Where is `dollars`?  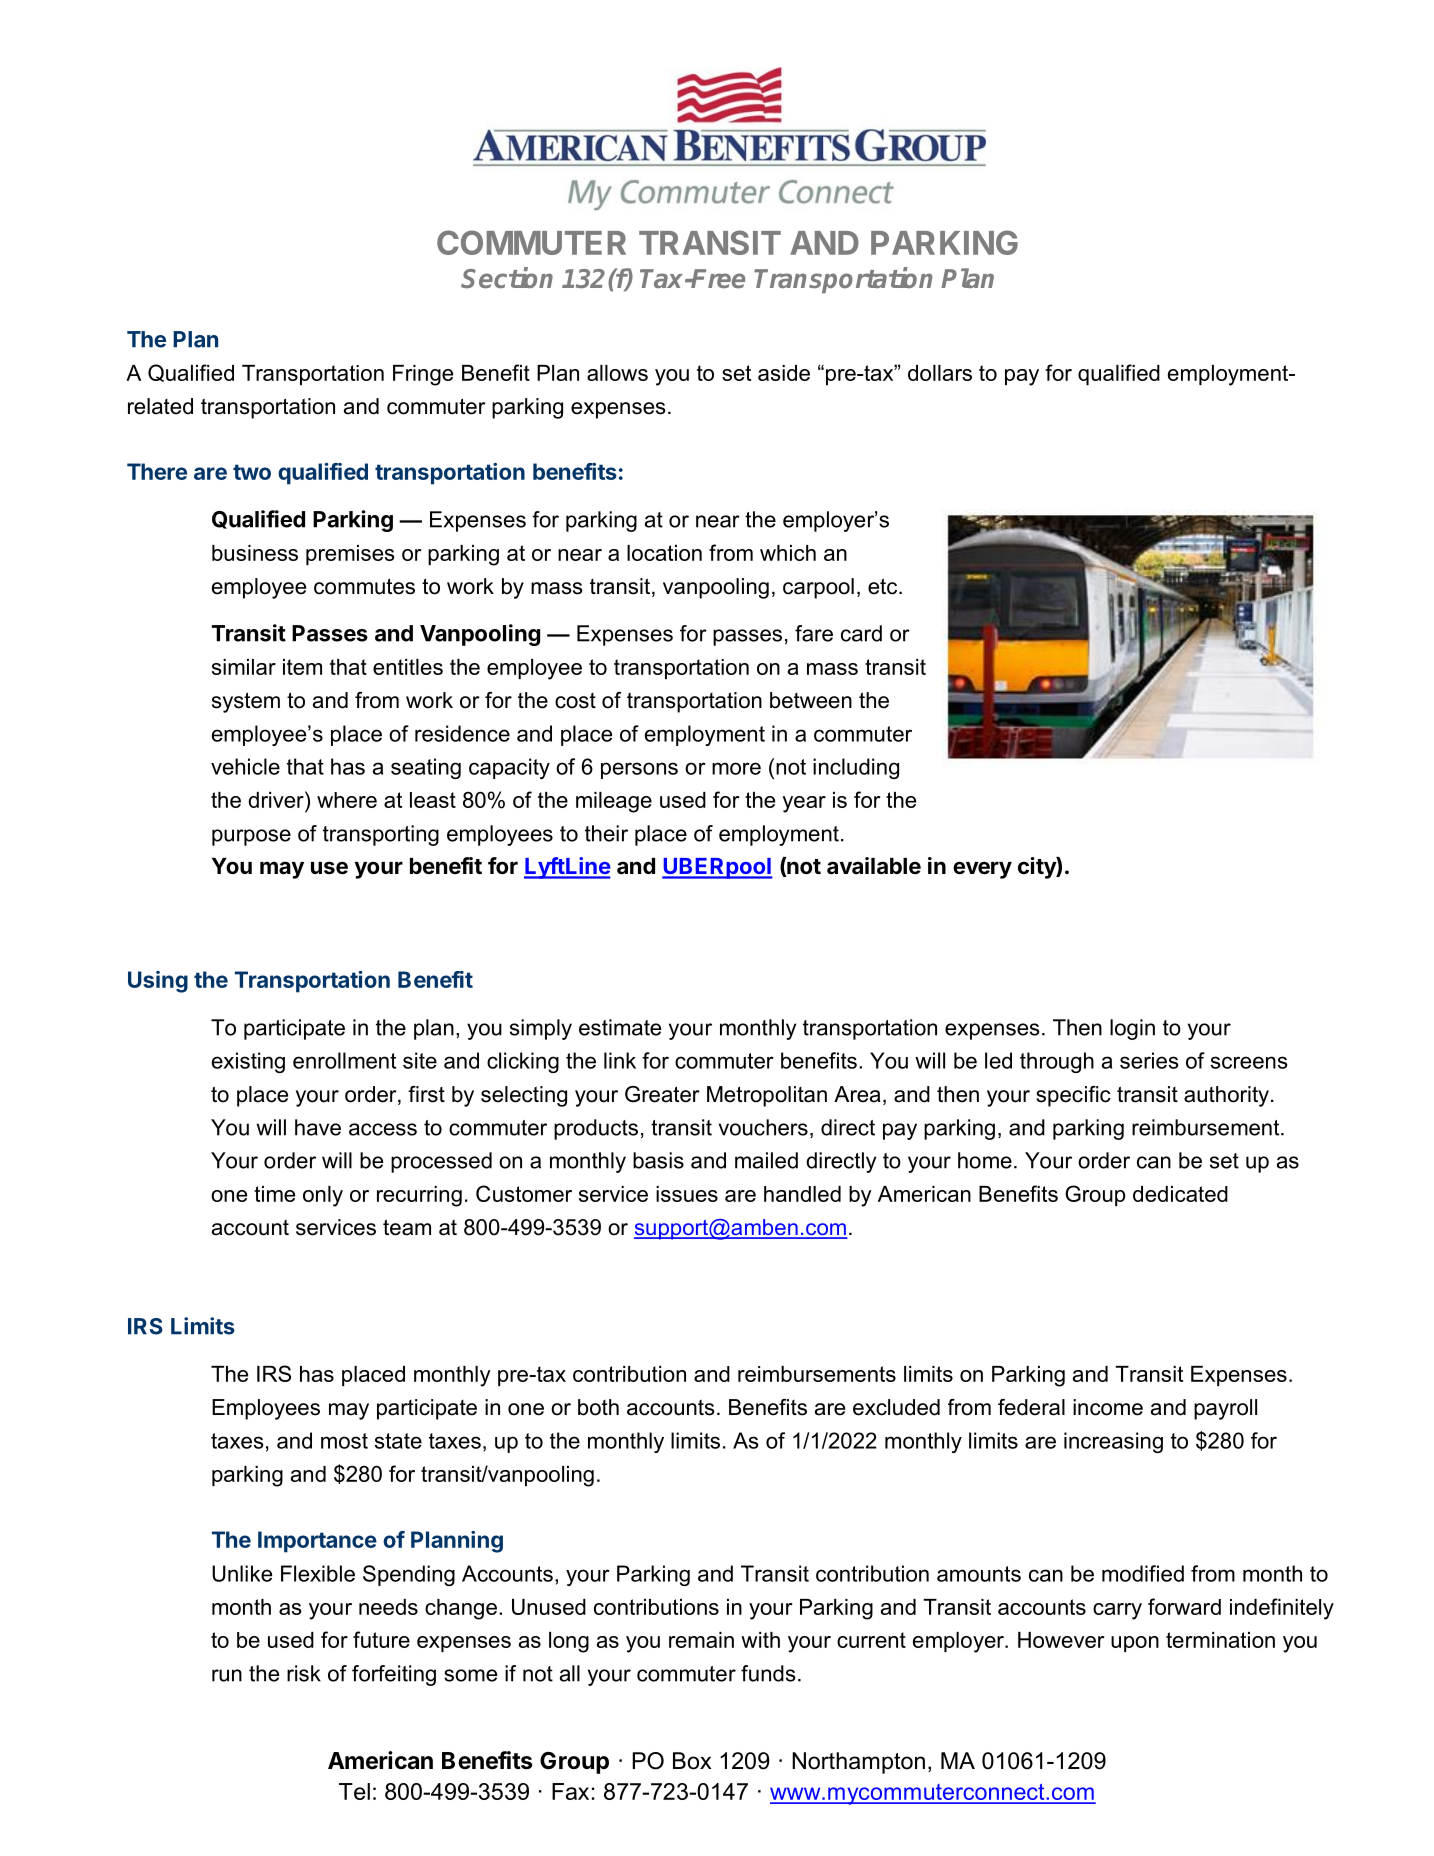
dollars is located at coordinates (940, 373).
